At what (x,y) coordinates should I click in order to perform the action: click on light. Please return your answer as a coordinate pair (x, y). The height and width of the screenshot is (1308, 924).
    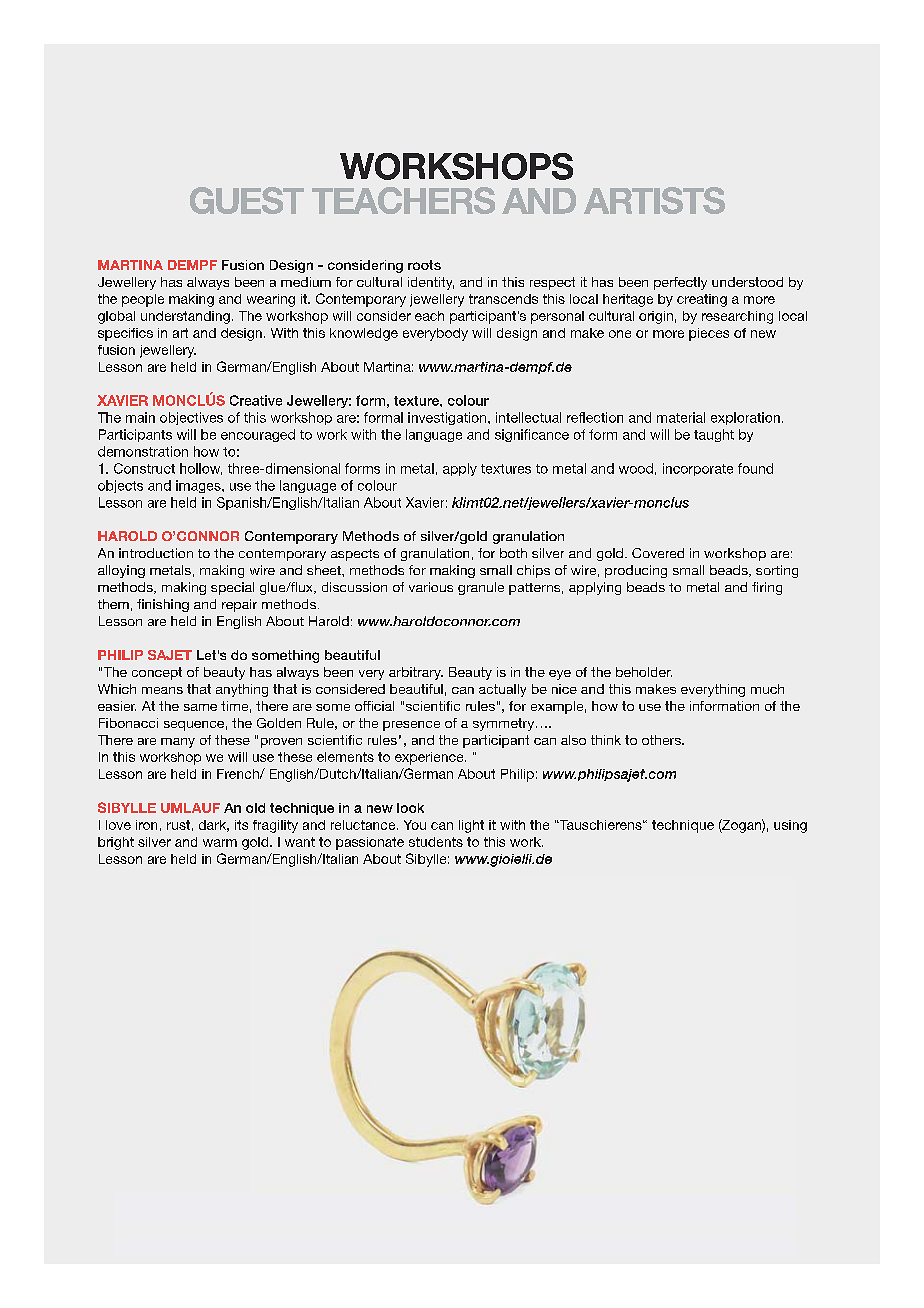
    Looking at the image, I should click on (471, 826).
